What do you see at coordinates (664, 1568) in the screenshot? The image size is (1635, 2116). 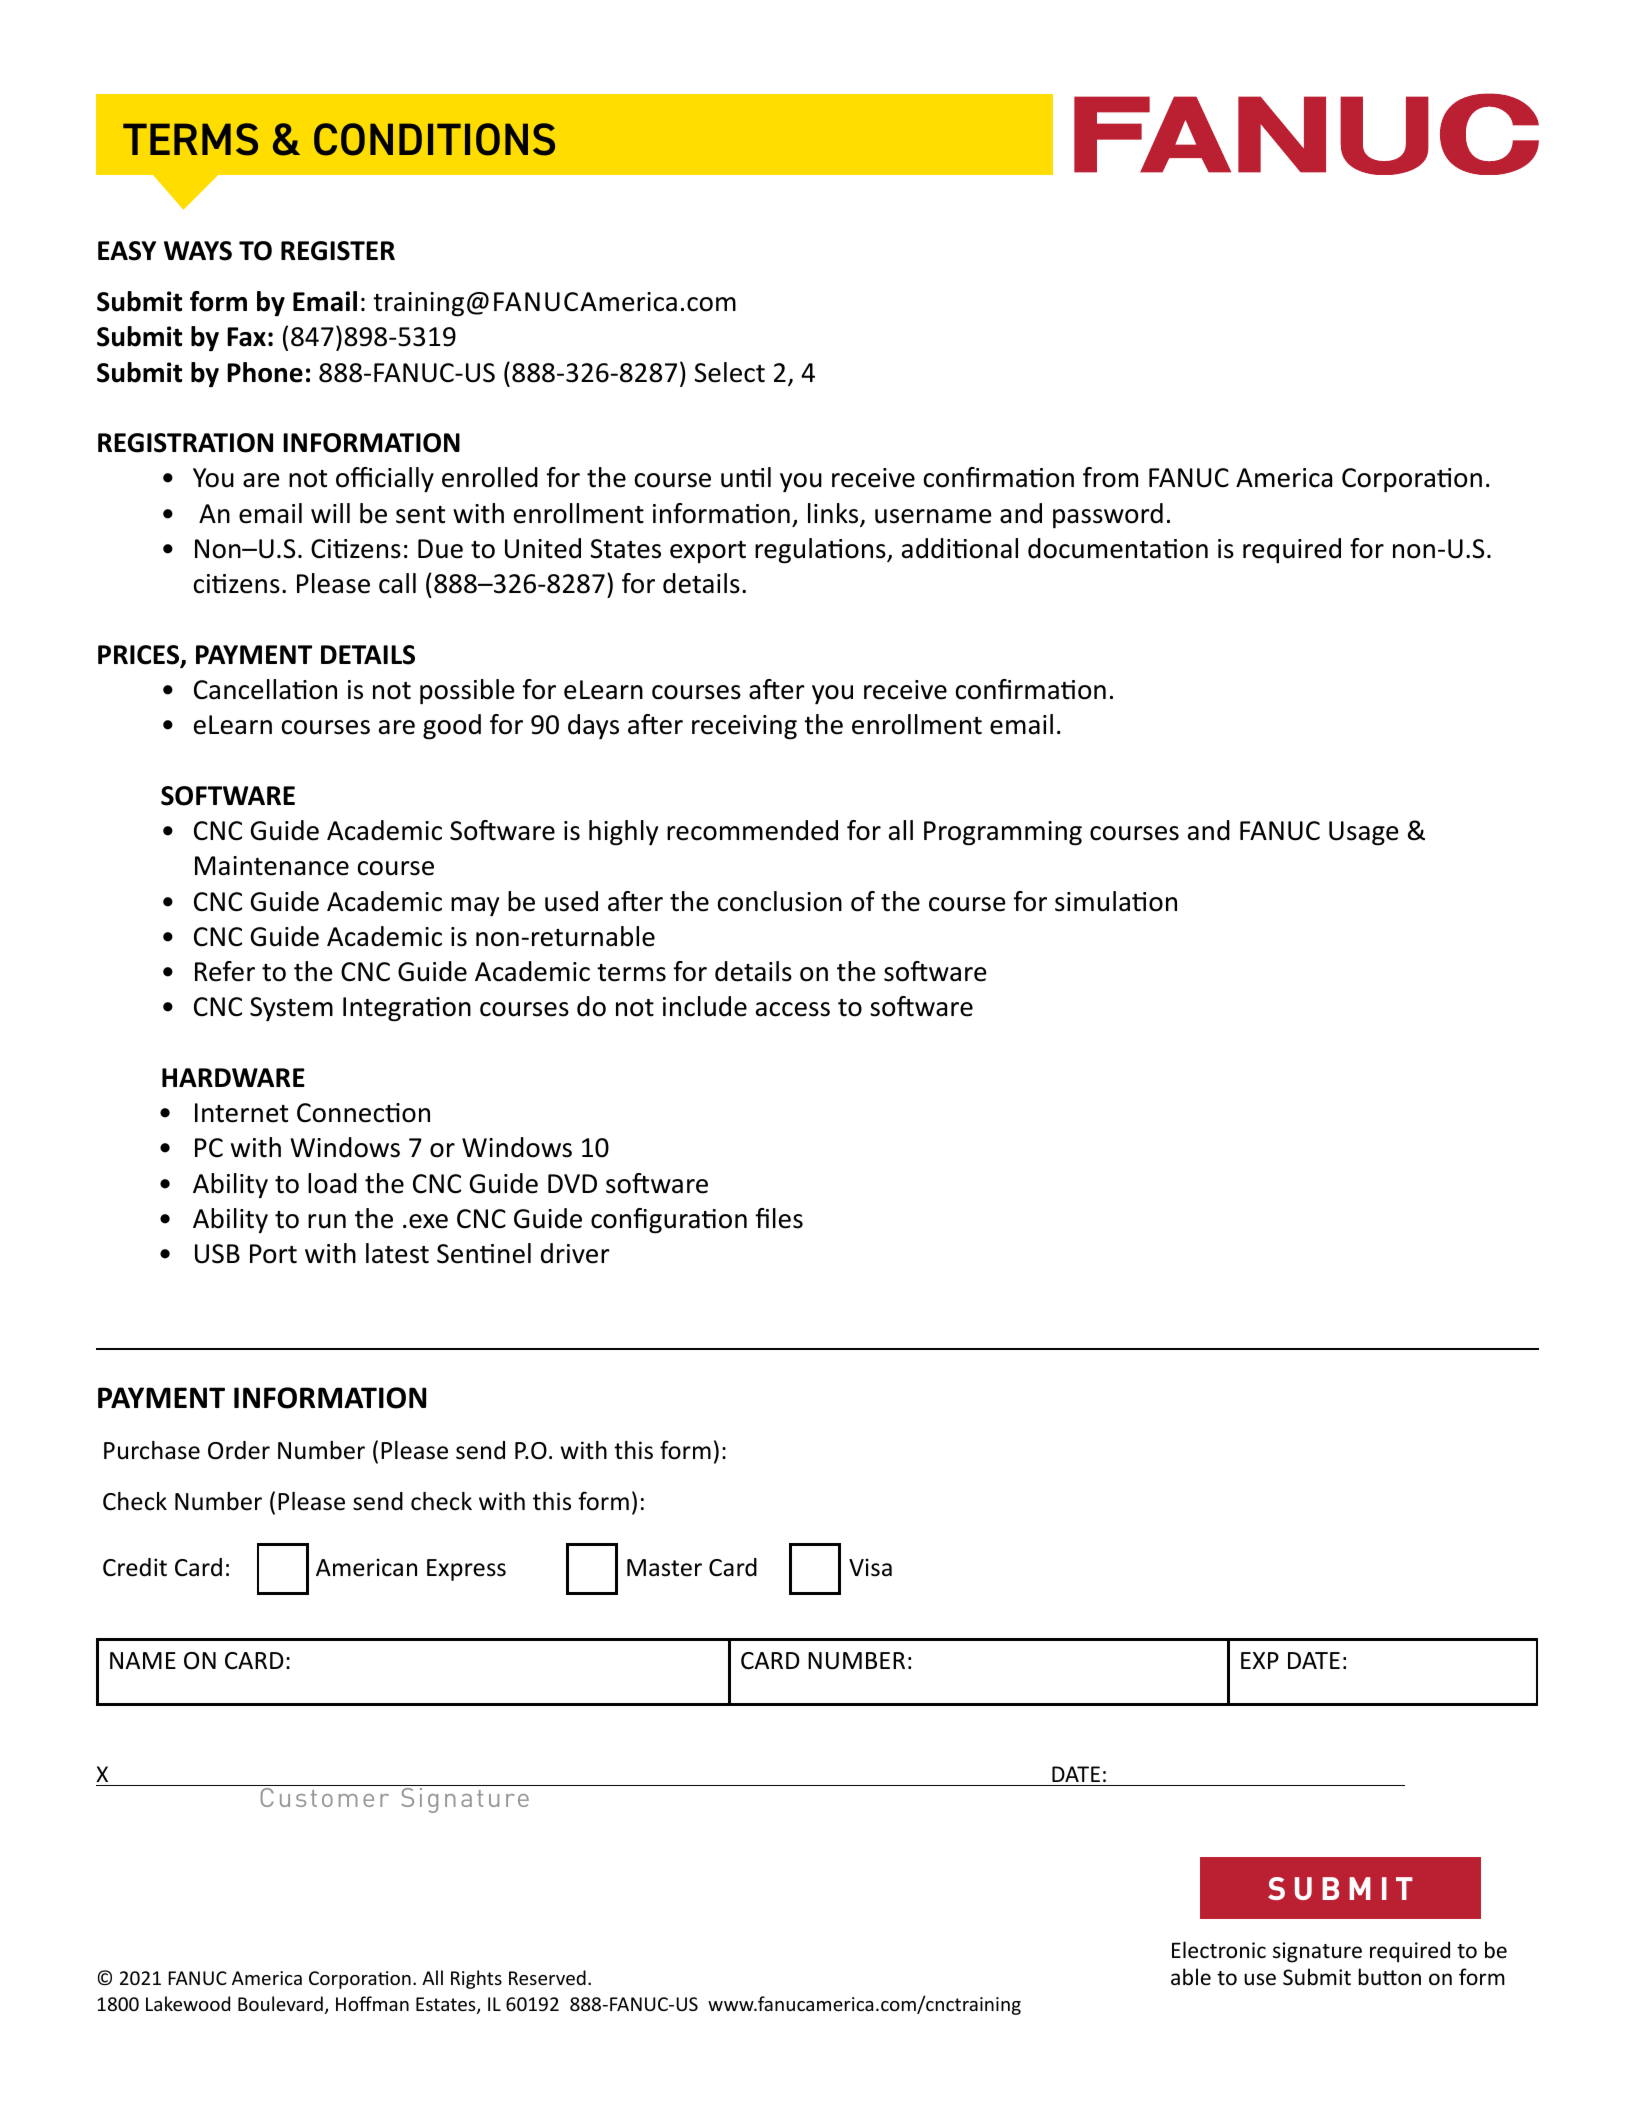 I see `Master` at bounding box center [664, 1568].
